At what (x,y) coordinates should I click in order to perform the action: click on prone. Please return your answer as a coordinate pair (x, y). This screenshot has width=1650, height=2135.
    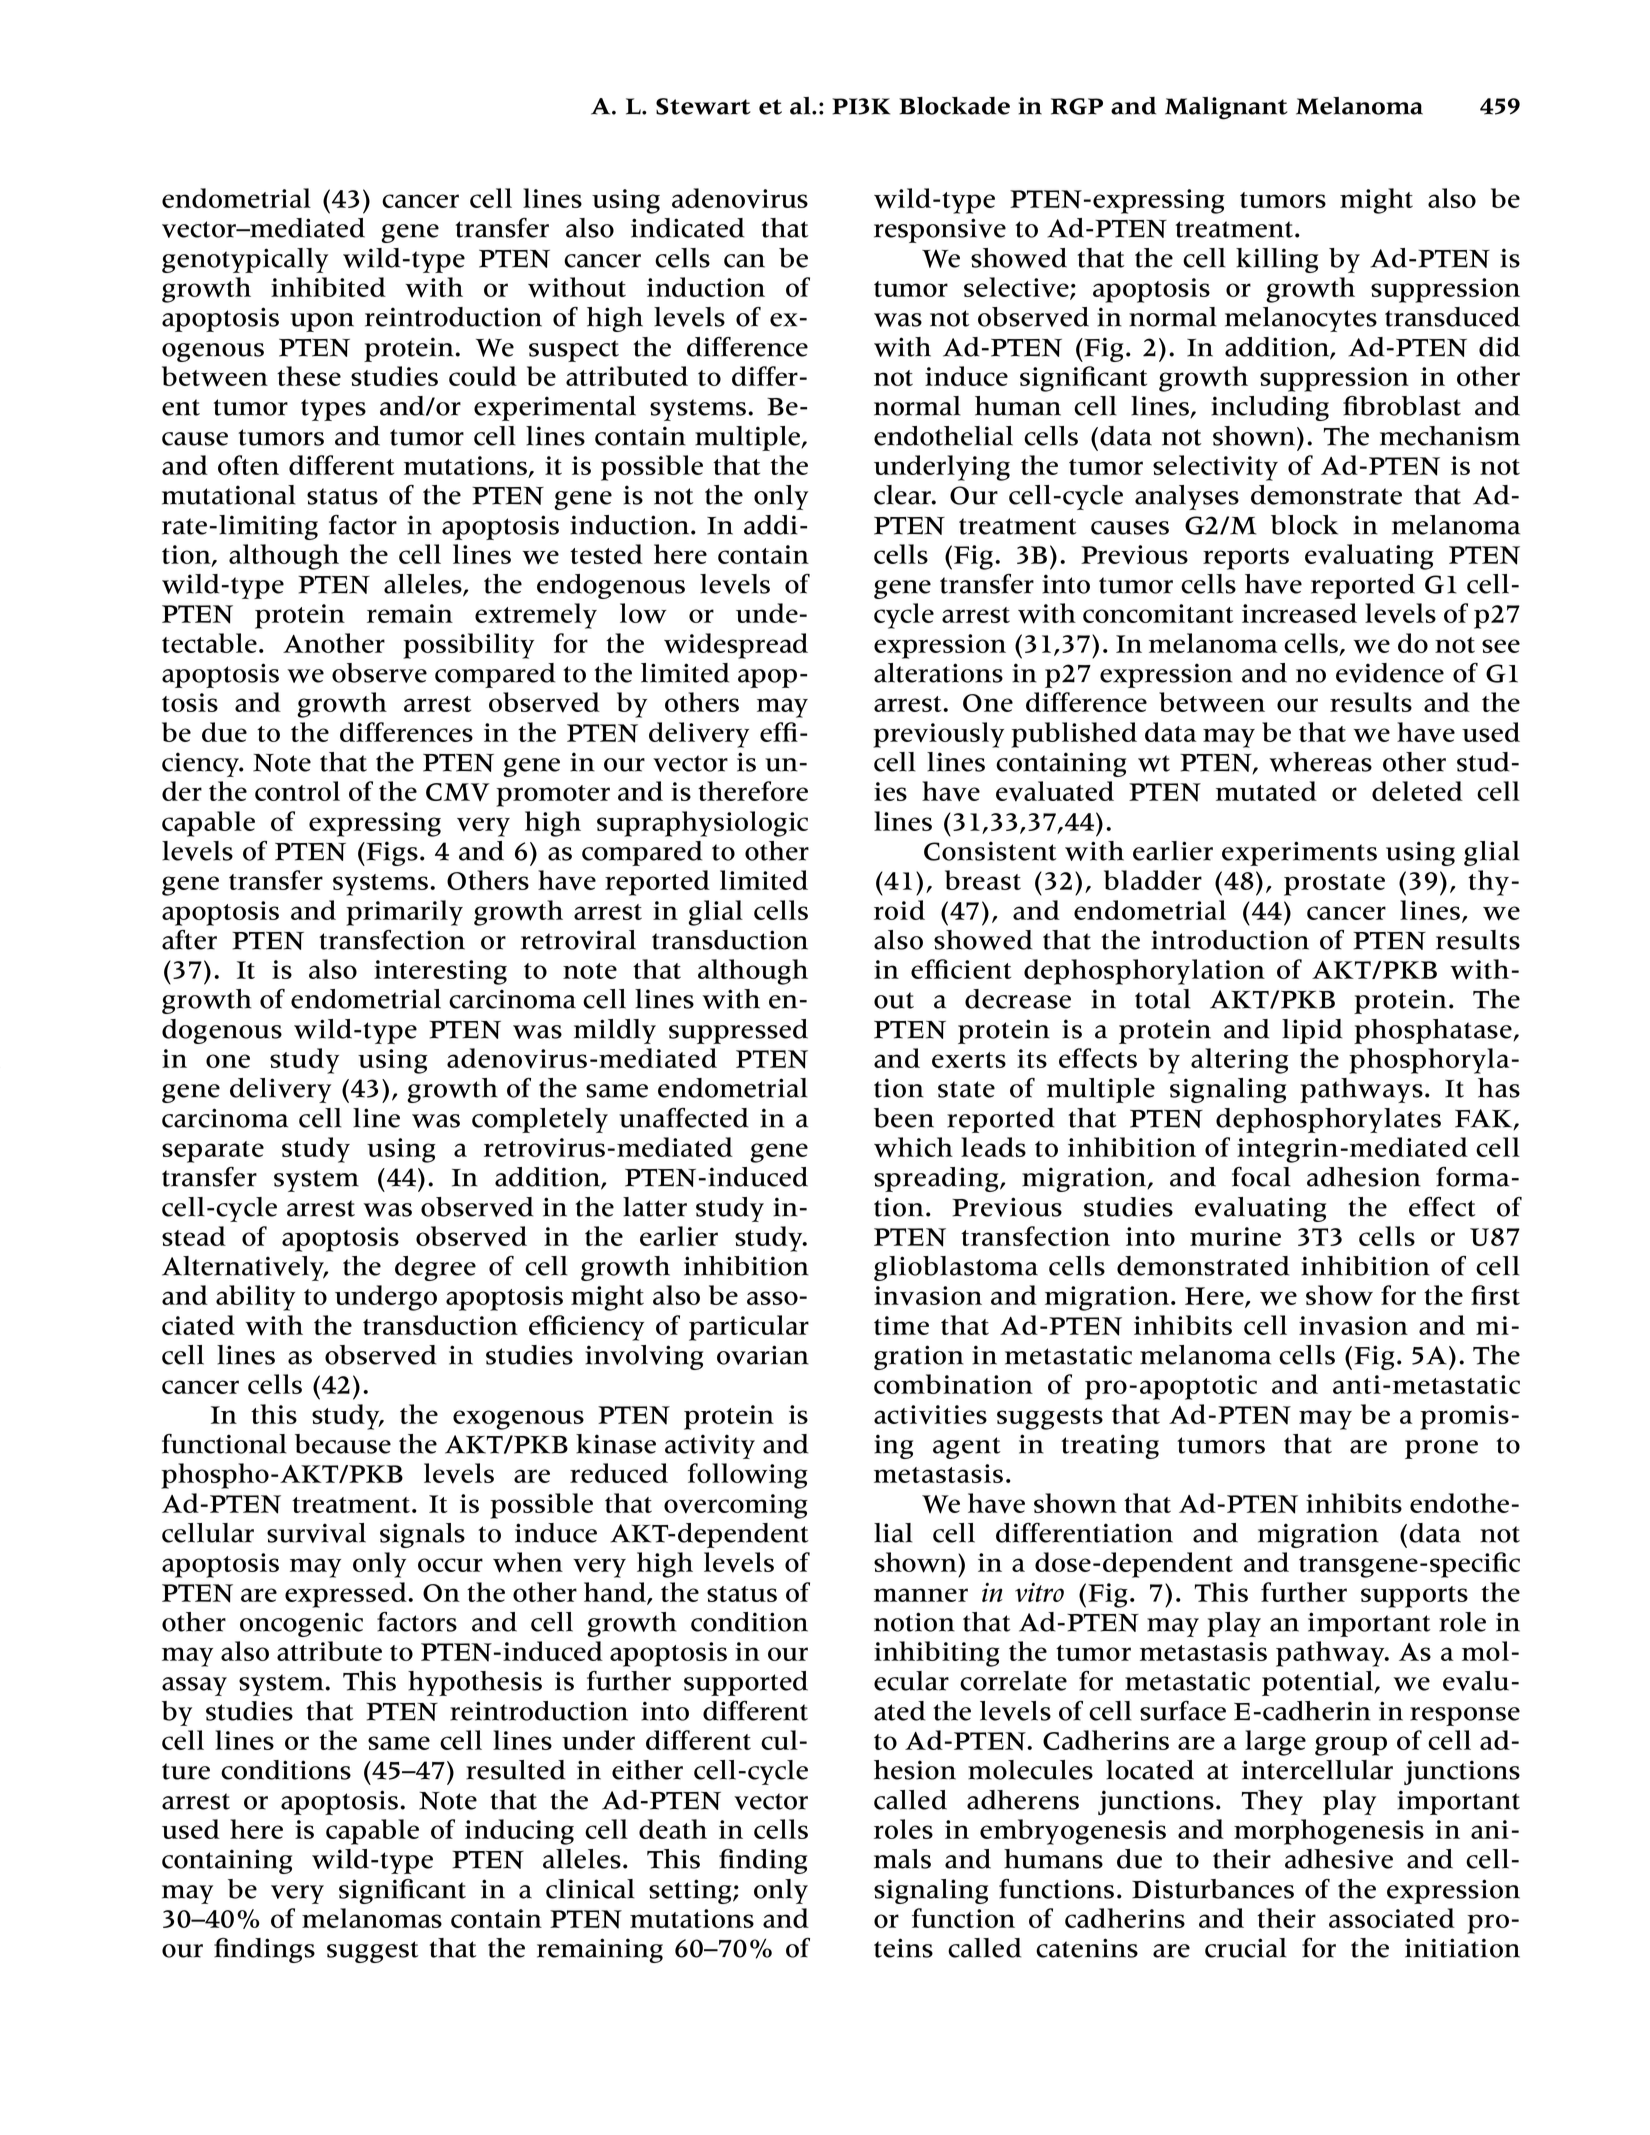
    Looking at the image, I should click on (1441, 1449).
